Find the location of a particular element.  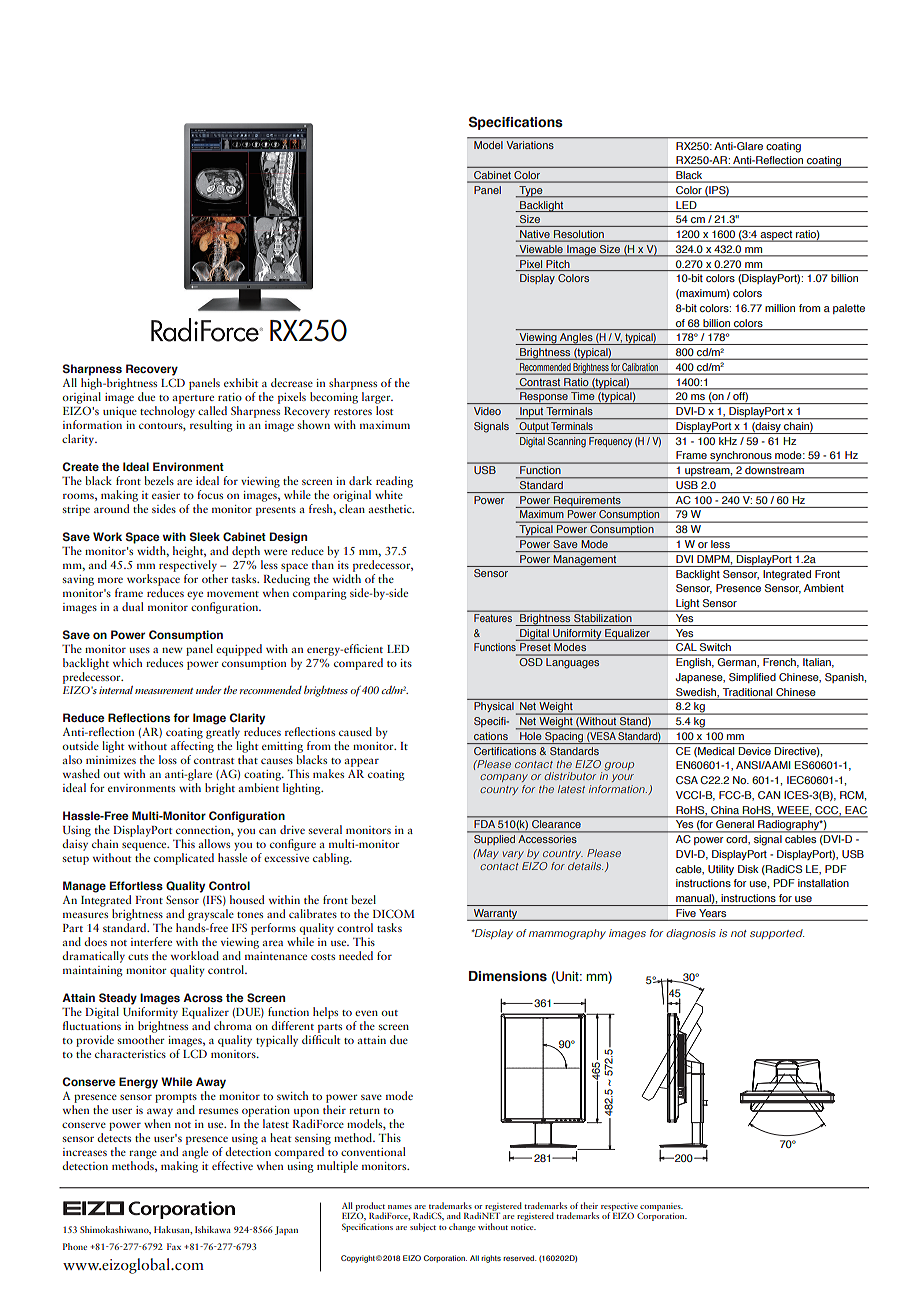

exhibit is located at coordinates (241, 382).
